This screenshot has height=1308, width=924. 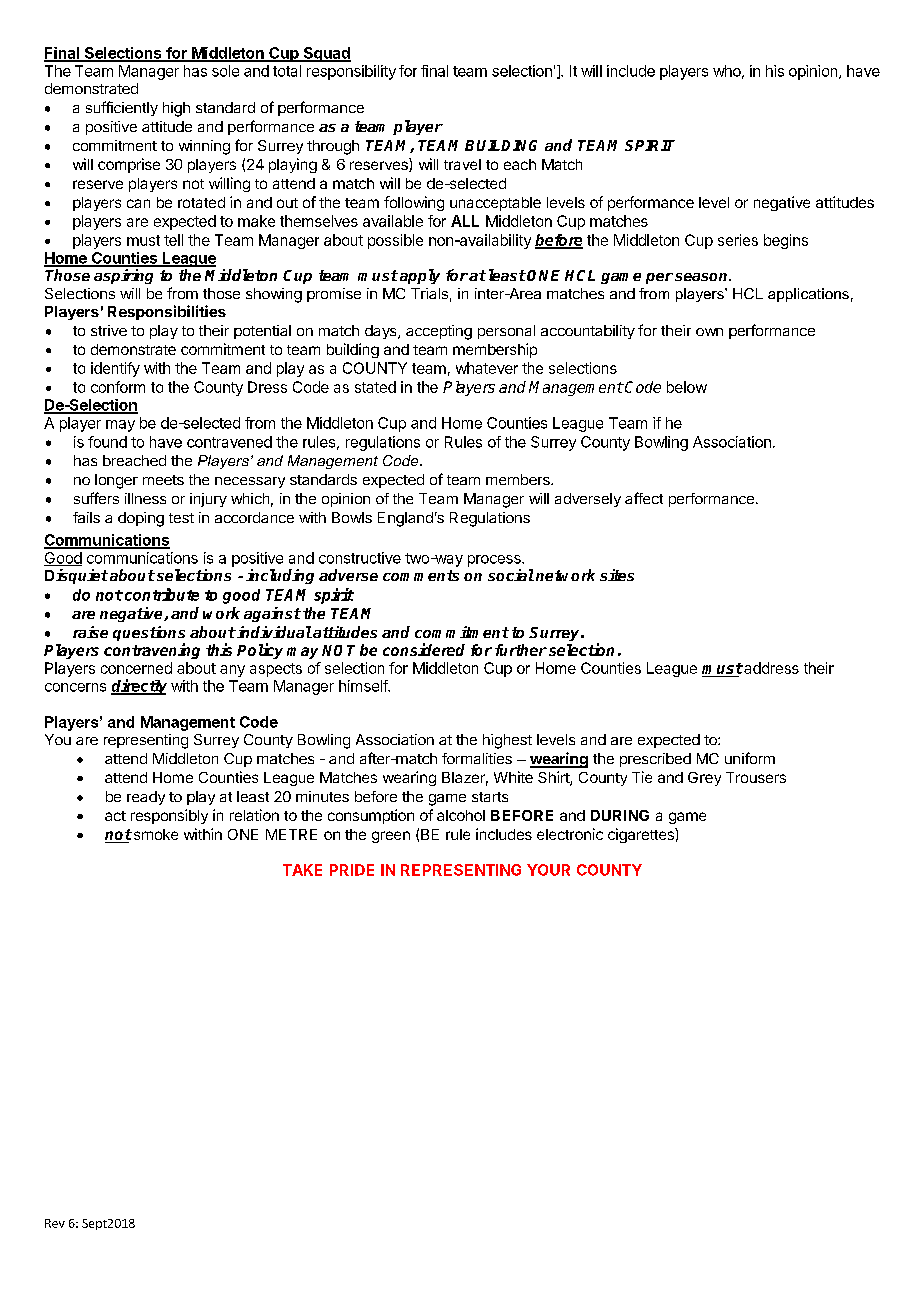 I want to click on affect, so click(x=644, y=498).
